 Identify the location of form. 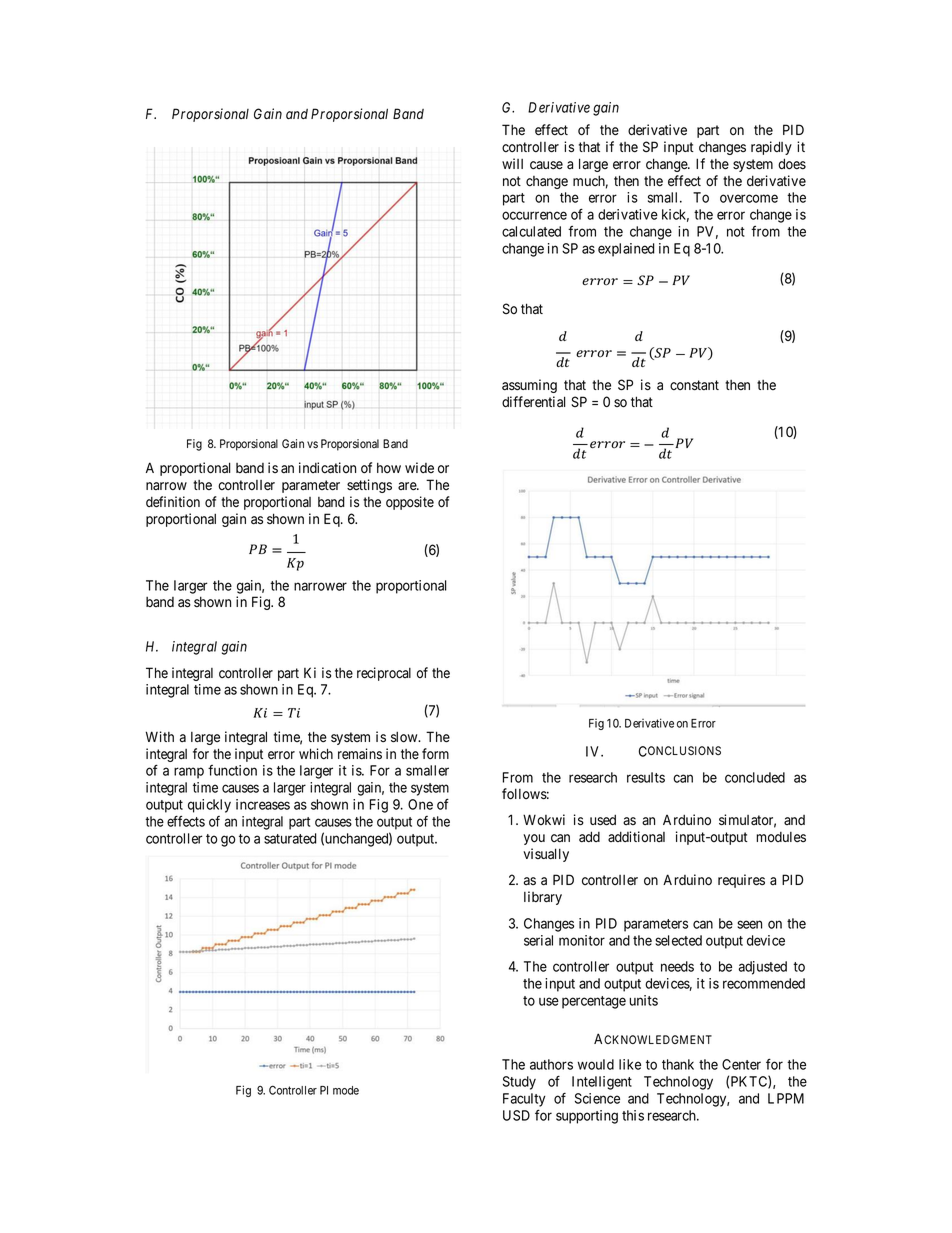
(435, 754).
